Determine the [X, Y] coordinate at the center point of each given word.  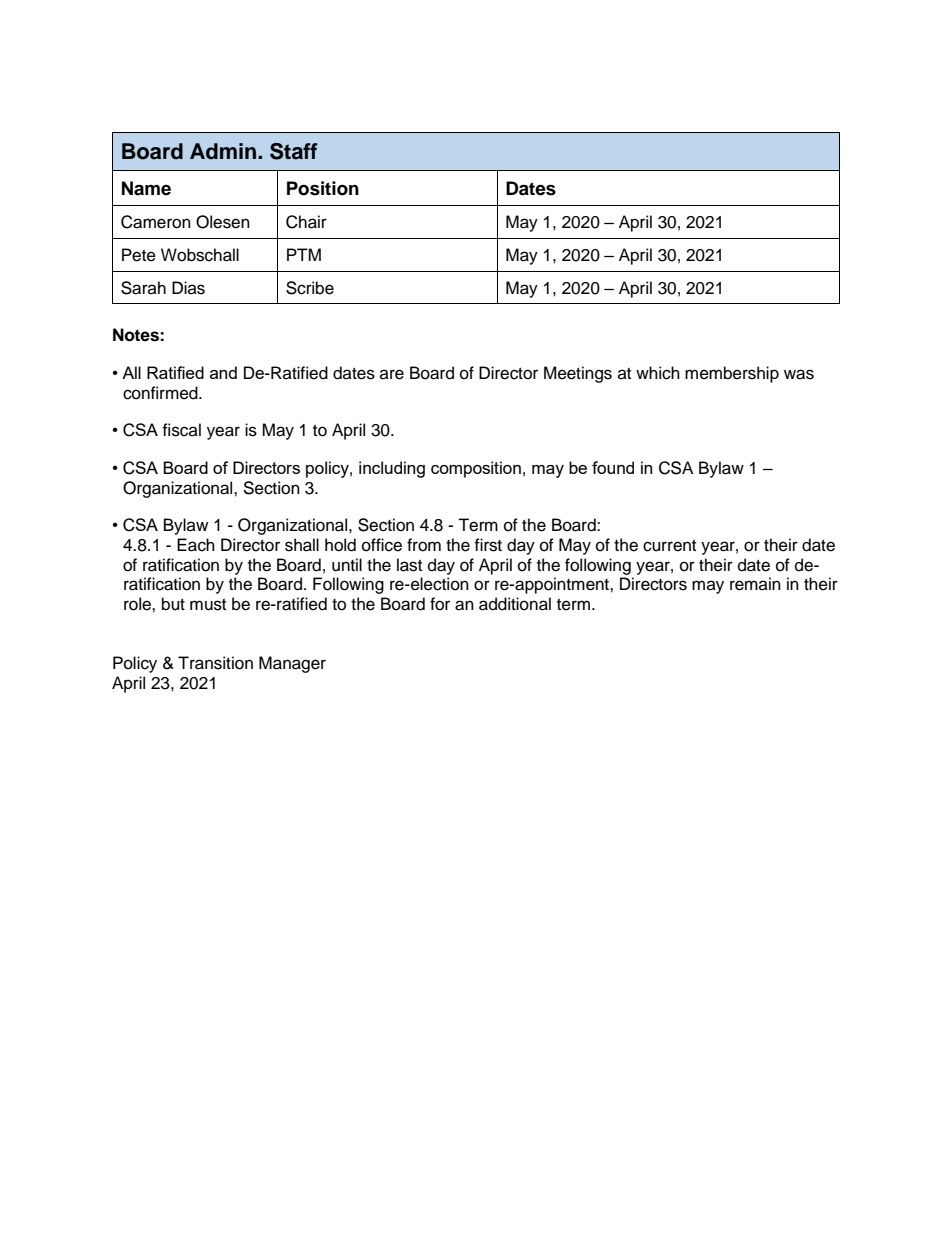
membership [732, 374]
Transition [215, 663]
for [440, 604]
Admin [223, 151]
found [613, 467]
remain [755, 584]
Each [196, 545]
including [392, 469]
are [392, 374]
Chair [306, 222]
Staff [293, 151]
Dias [188, 288]
